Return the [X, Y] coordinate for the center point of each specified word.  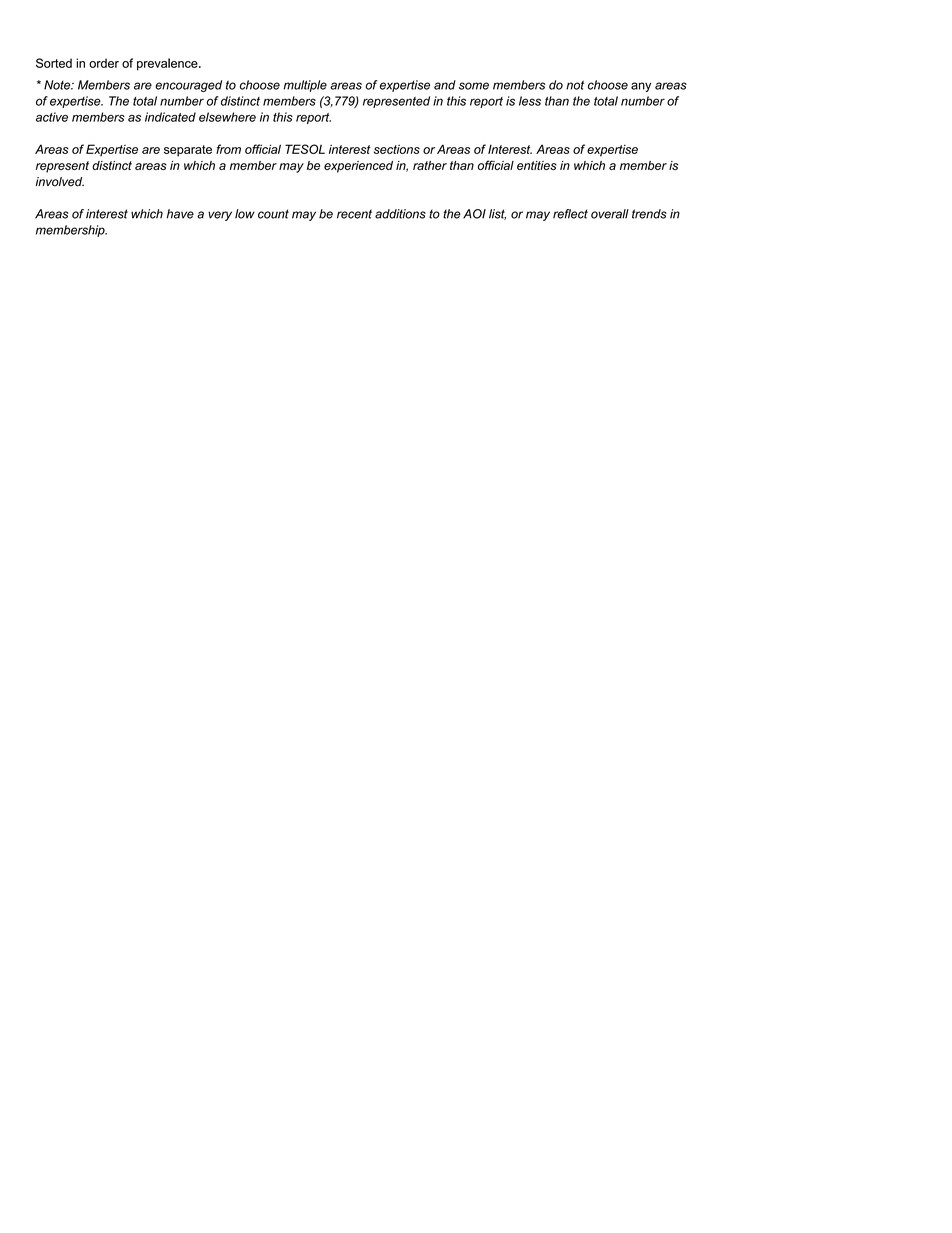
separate [188, 151]
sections [397, 149]
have [180, 214]
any [641, 87]
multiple [305, 86]
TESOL [305, 149]
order [104, 63]
